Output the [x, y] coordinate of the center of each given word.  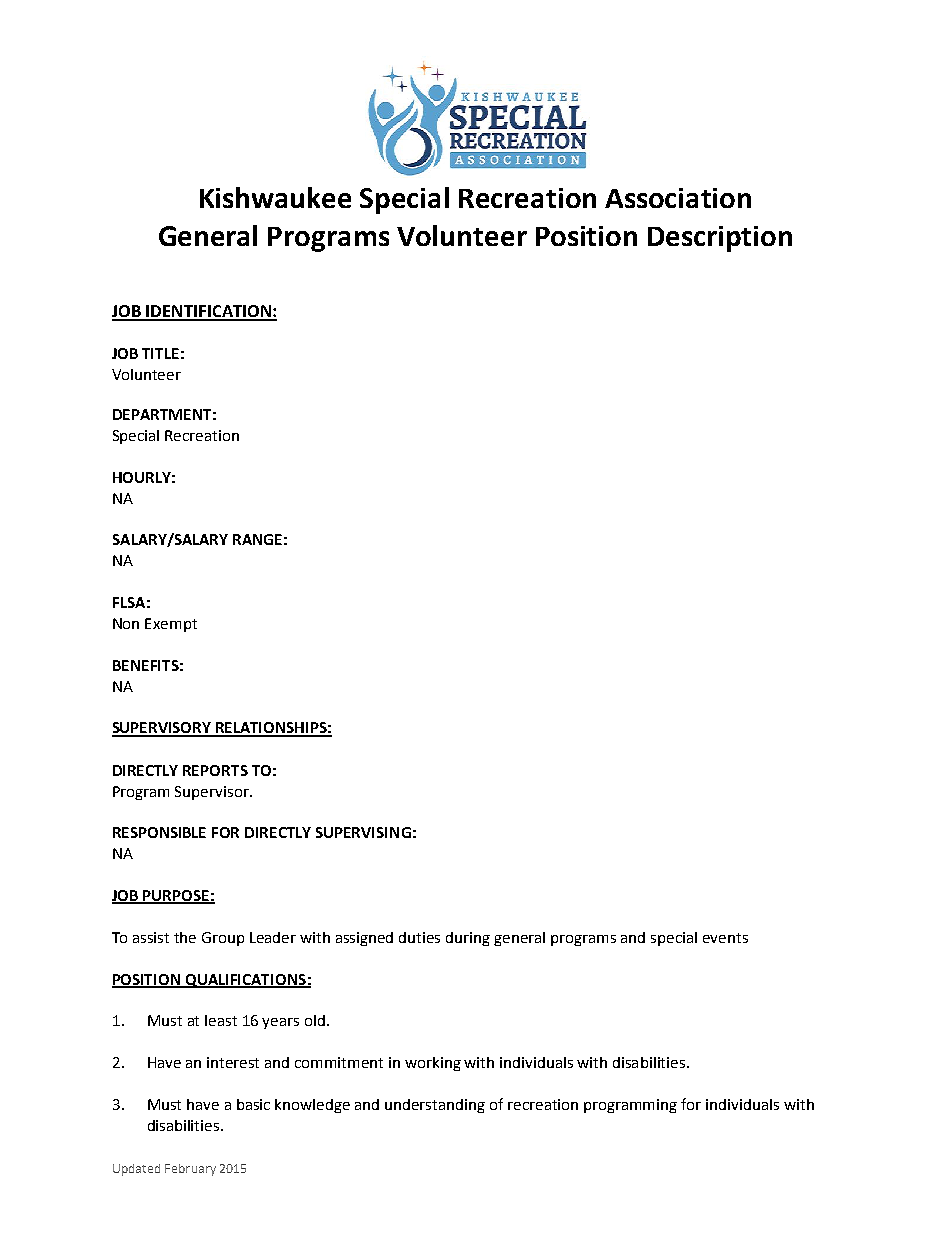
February [190, 1170]
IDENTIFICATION [209, 312]
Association [678, 198]
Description [720, 239]
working [433, 1064]
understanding [435, 1106]
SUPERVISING [363, 832]
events [725, 938]
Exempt [171, 625]
